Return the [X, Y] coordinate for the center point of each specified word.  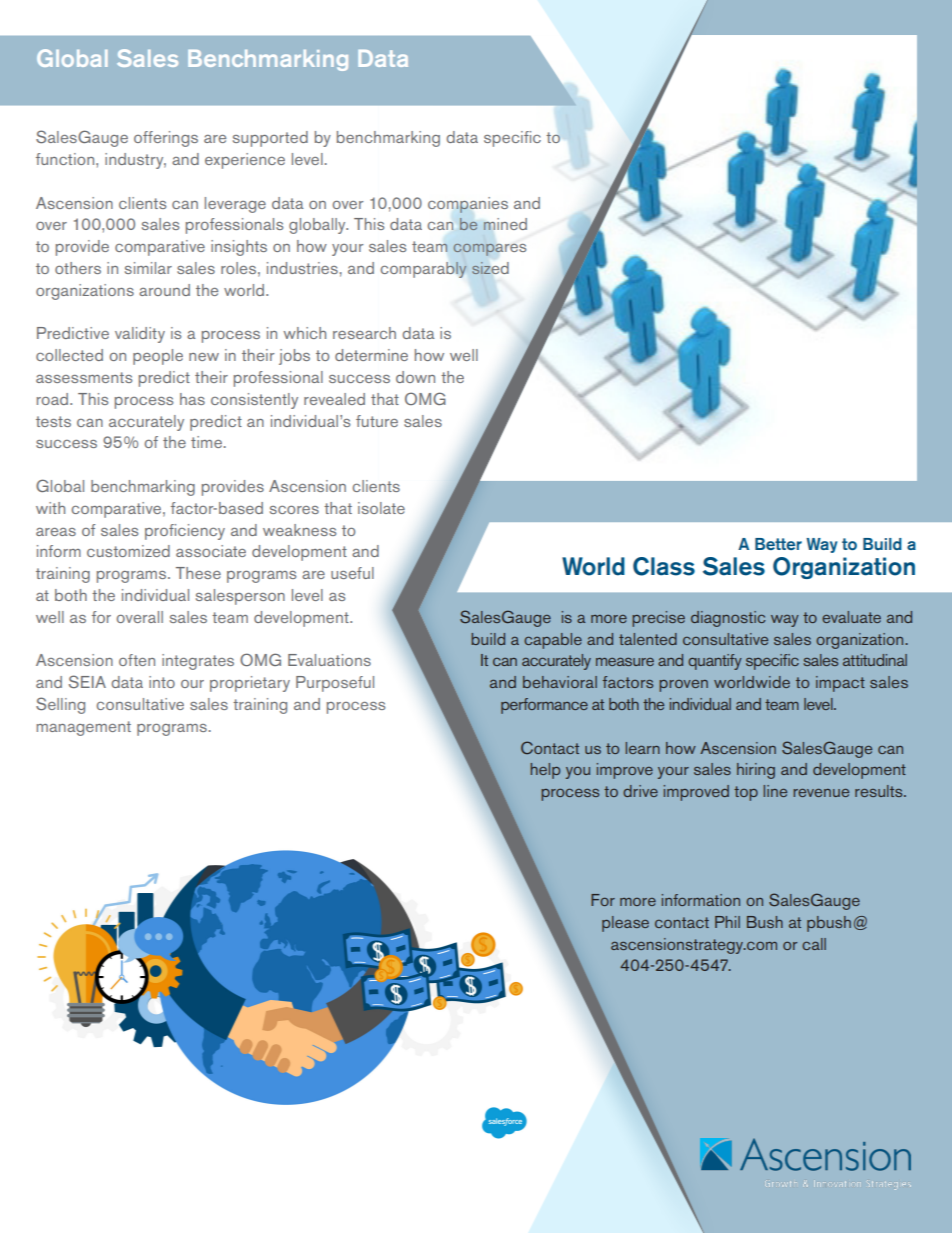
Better [778, 544]
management [84, 728]
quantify [715, 662]
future [377, 421]
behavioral [560, 682]
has [192, 399]
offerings [166, 139]
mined [505, 224]
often [137, 660]
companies [468, 205]
